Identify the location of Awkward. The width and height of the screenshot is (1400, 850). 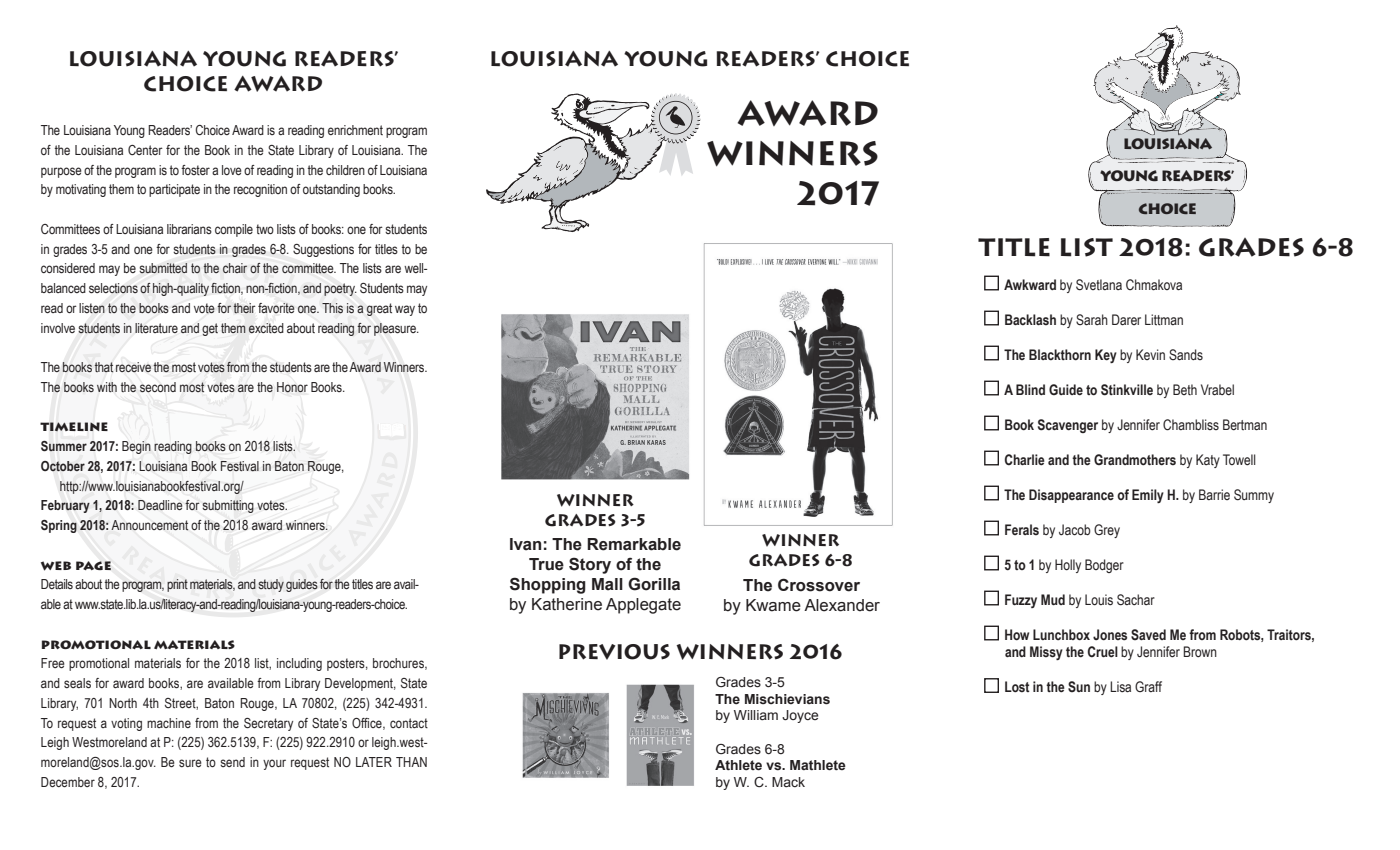
(1030, 284).
